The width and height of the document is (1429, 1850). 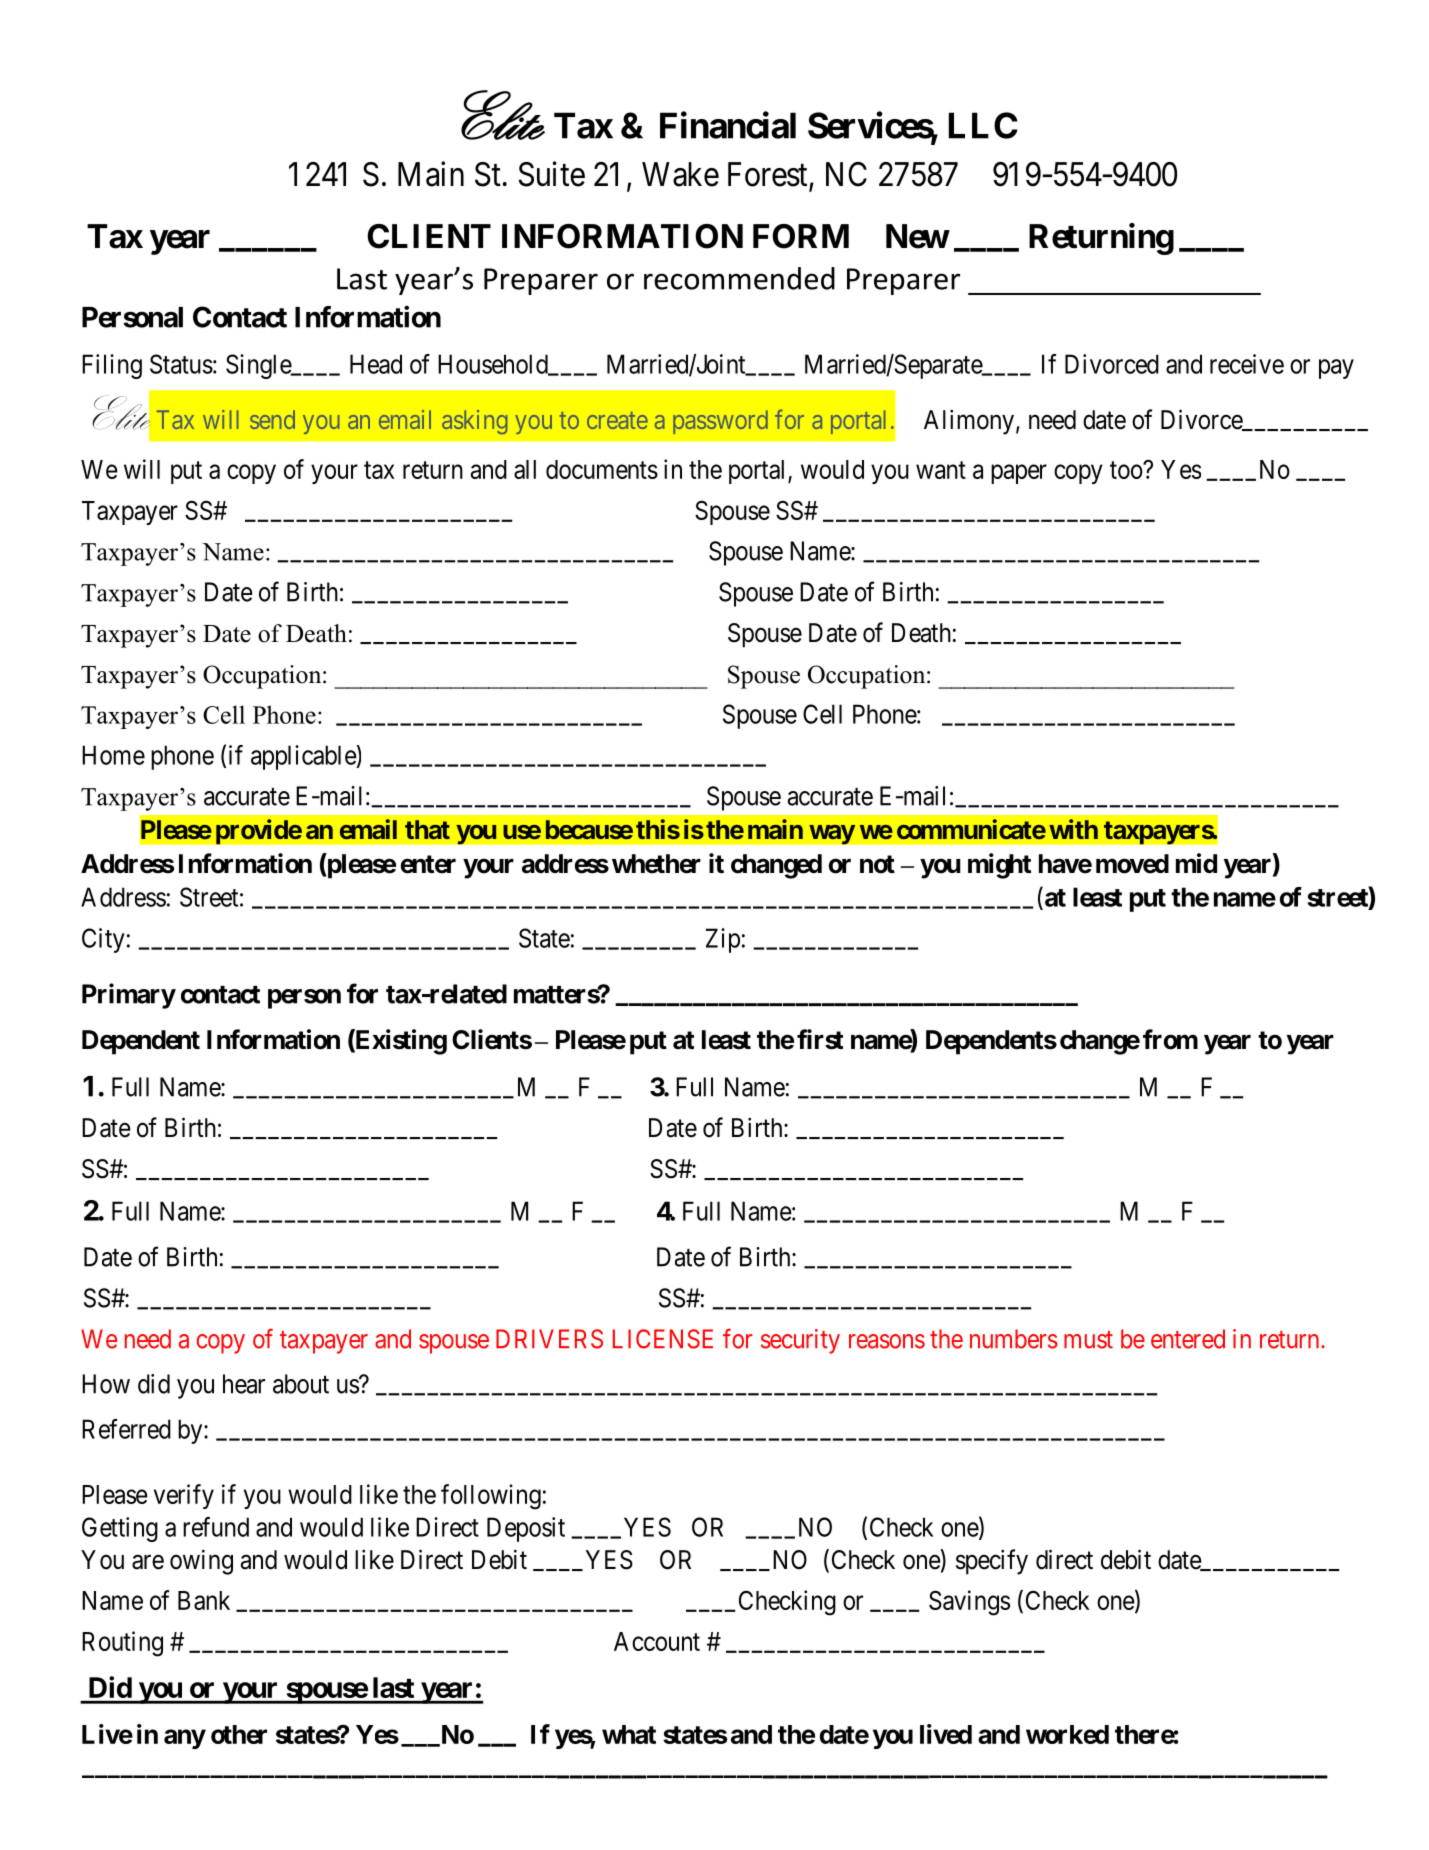 What do you see at coordinates (656, 864) in the document?
I see `whether` at bounding box center [656, 864].
